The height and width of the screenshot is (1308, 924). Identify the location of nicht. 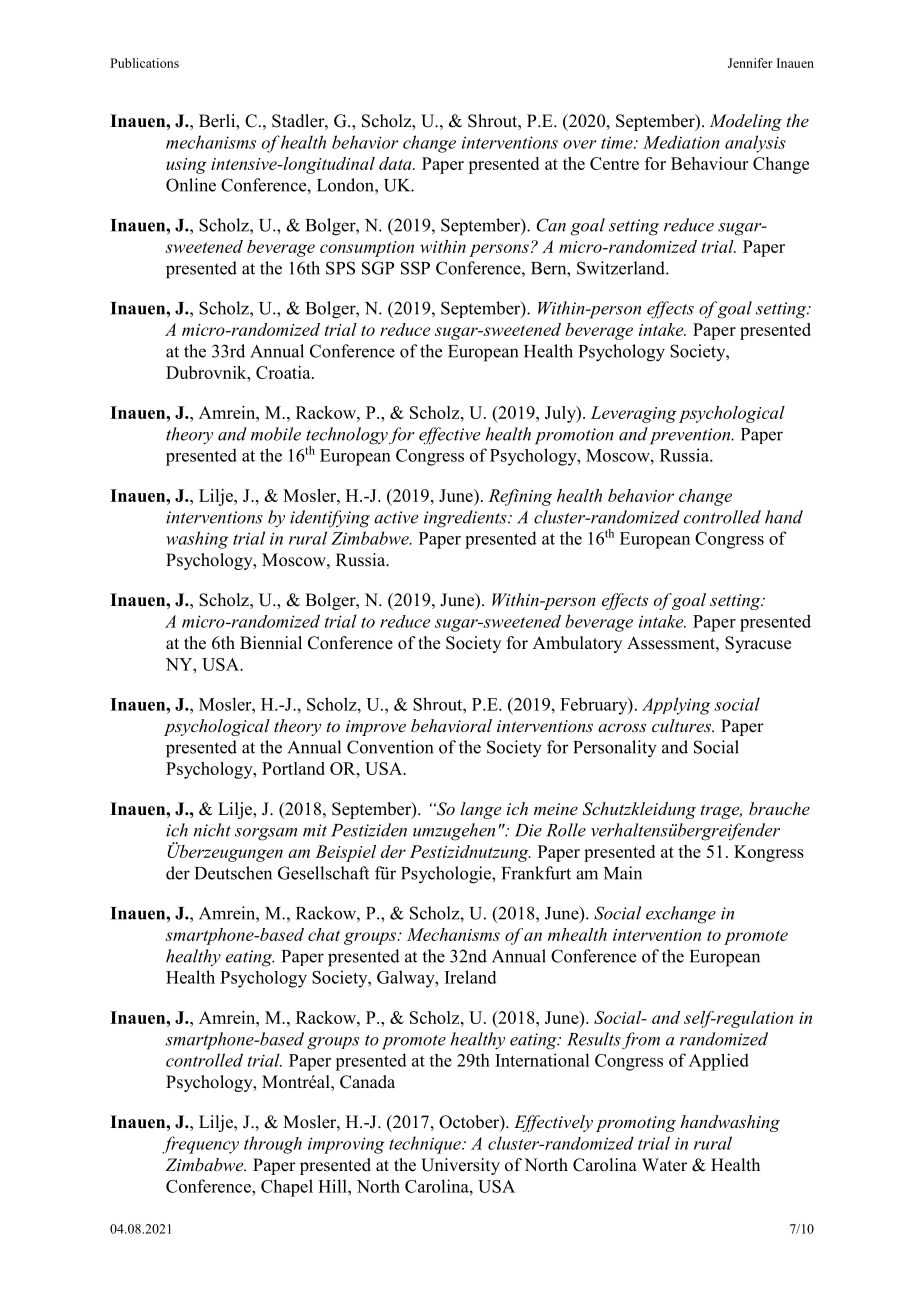
(212, 830).
